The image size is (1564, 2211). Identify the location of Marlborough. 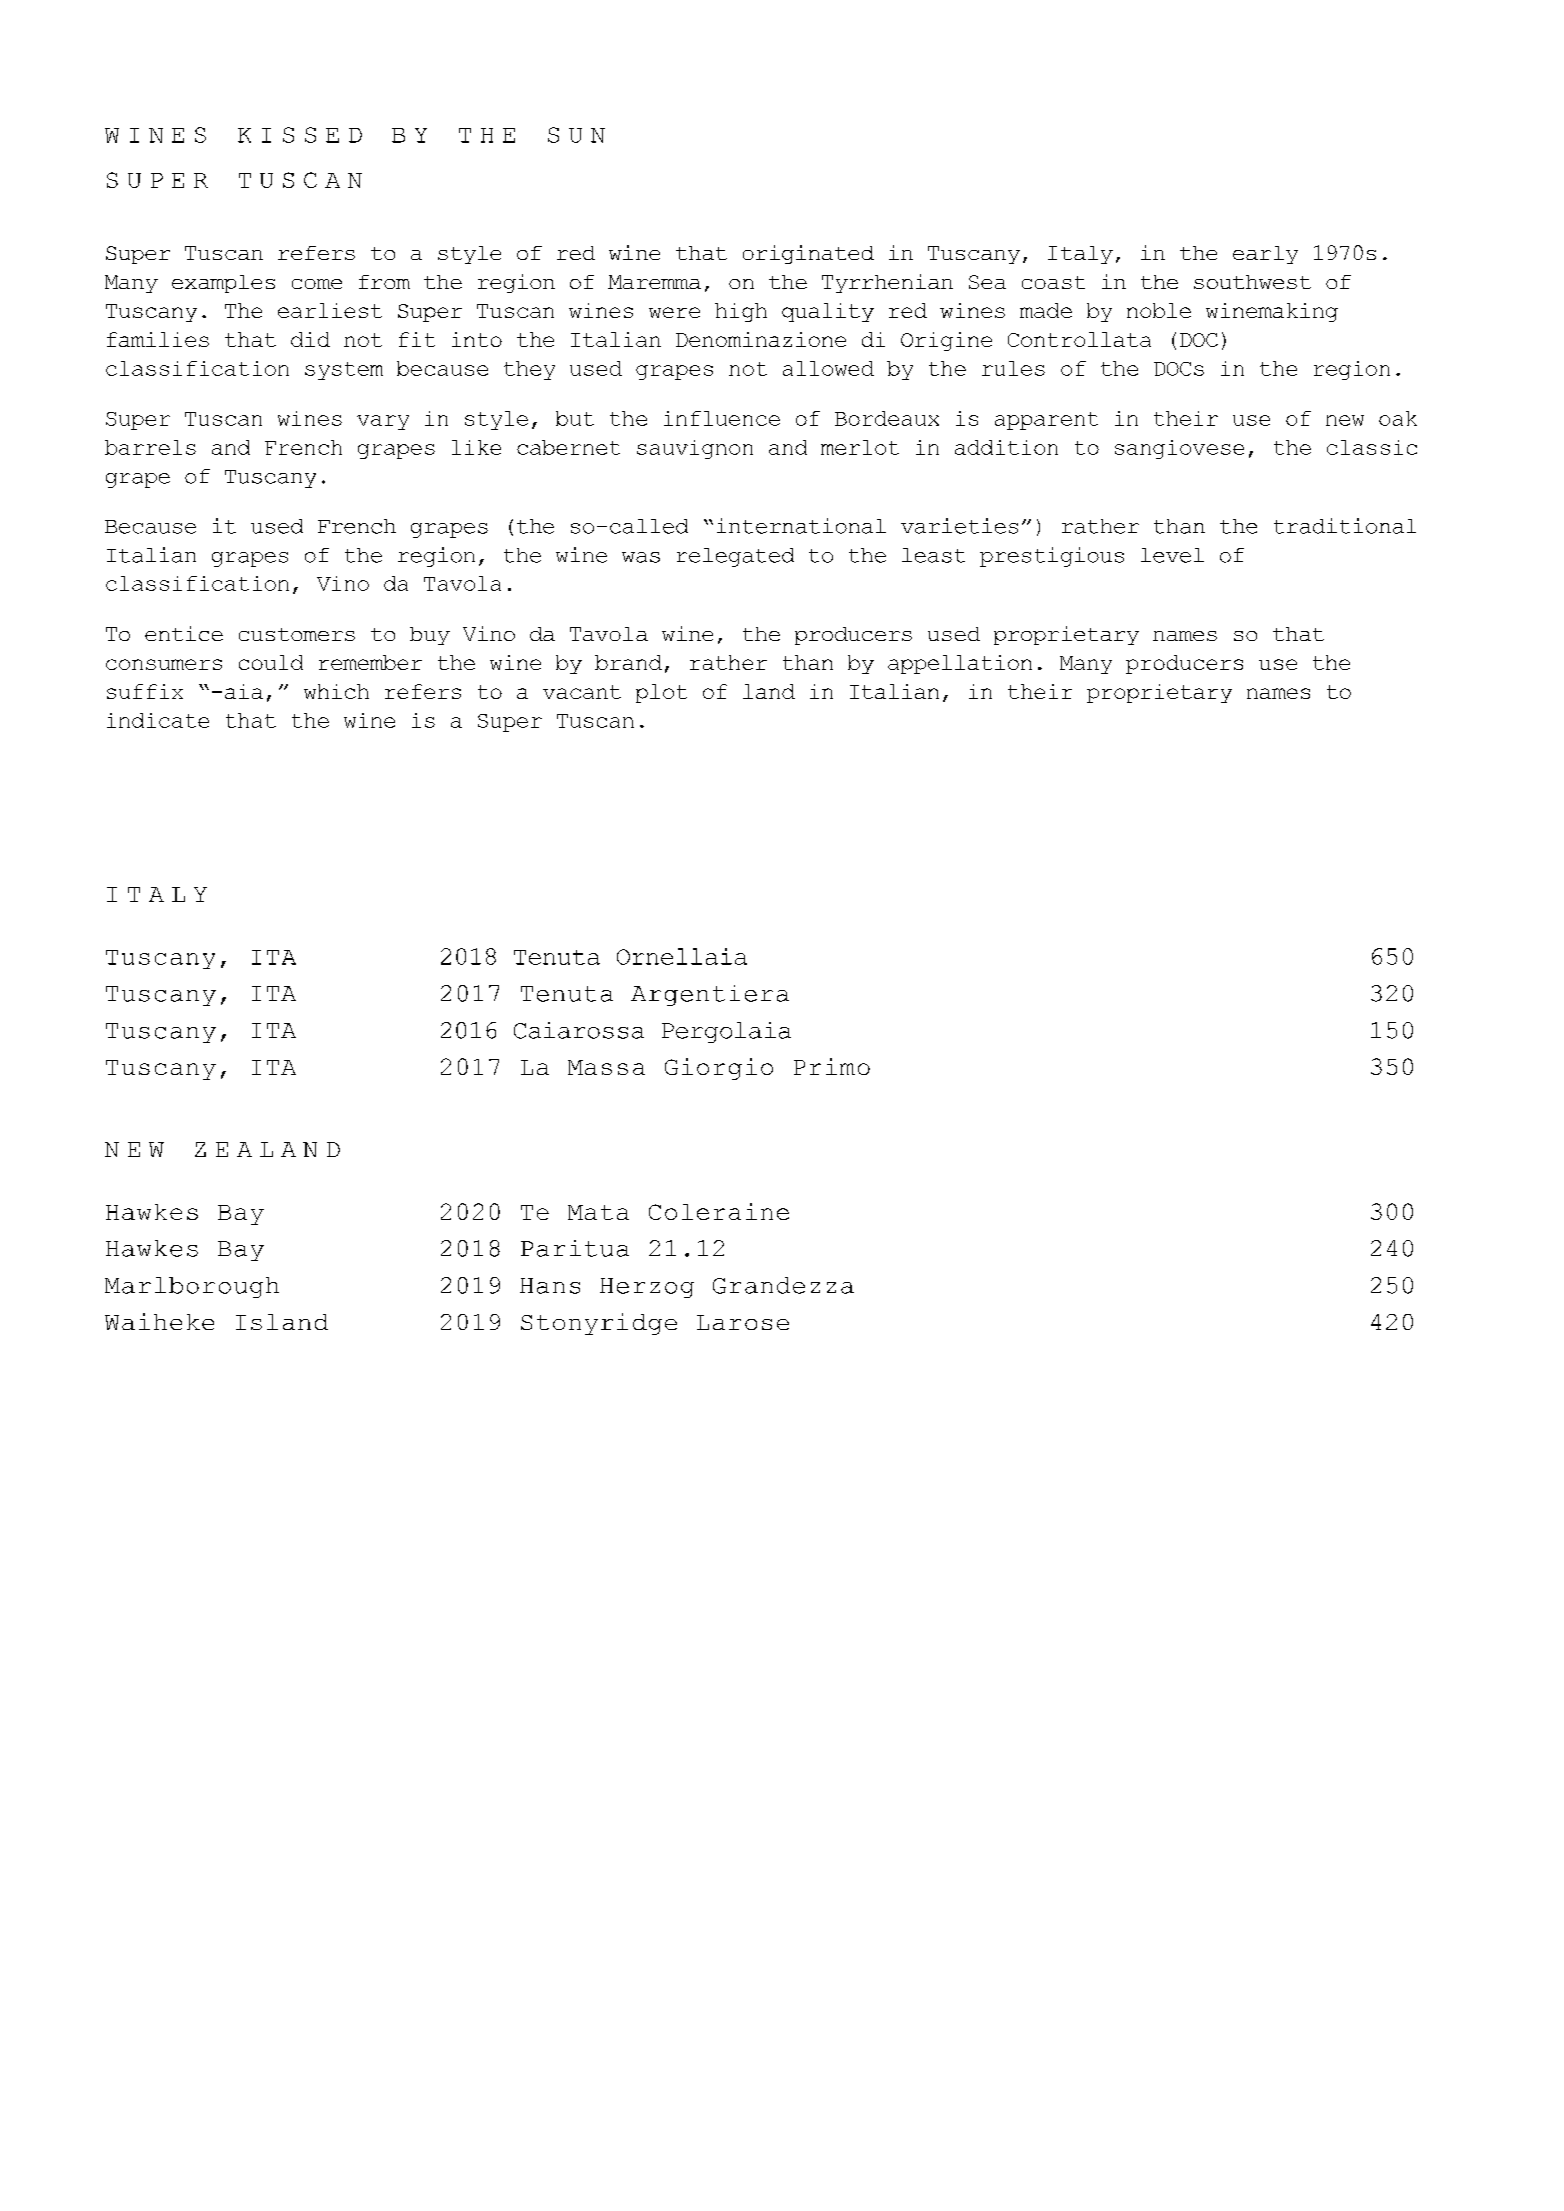
(192, 1287).
